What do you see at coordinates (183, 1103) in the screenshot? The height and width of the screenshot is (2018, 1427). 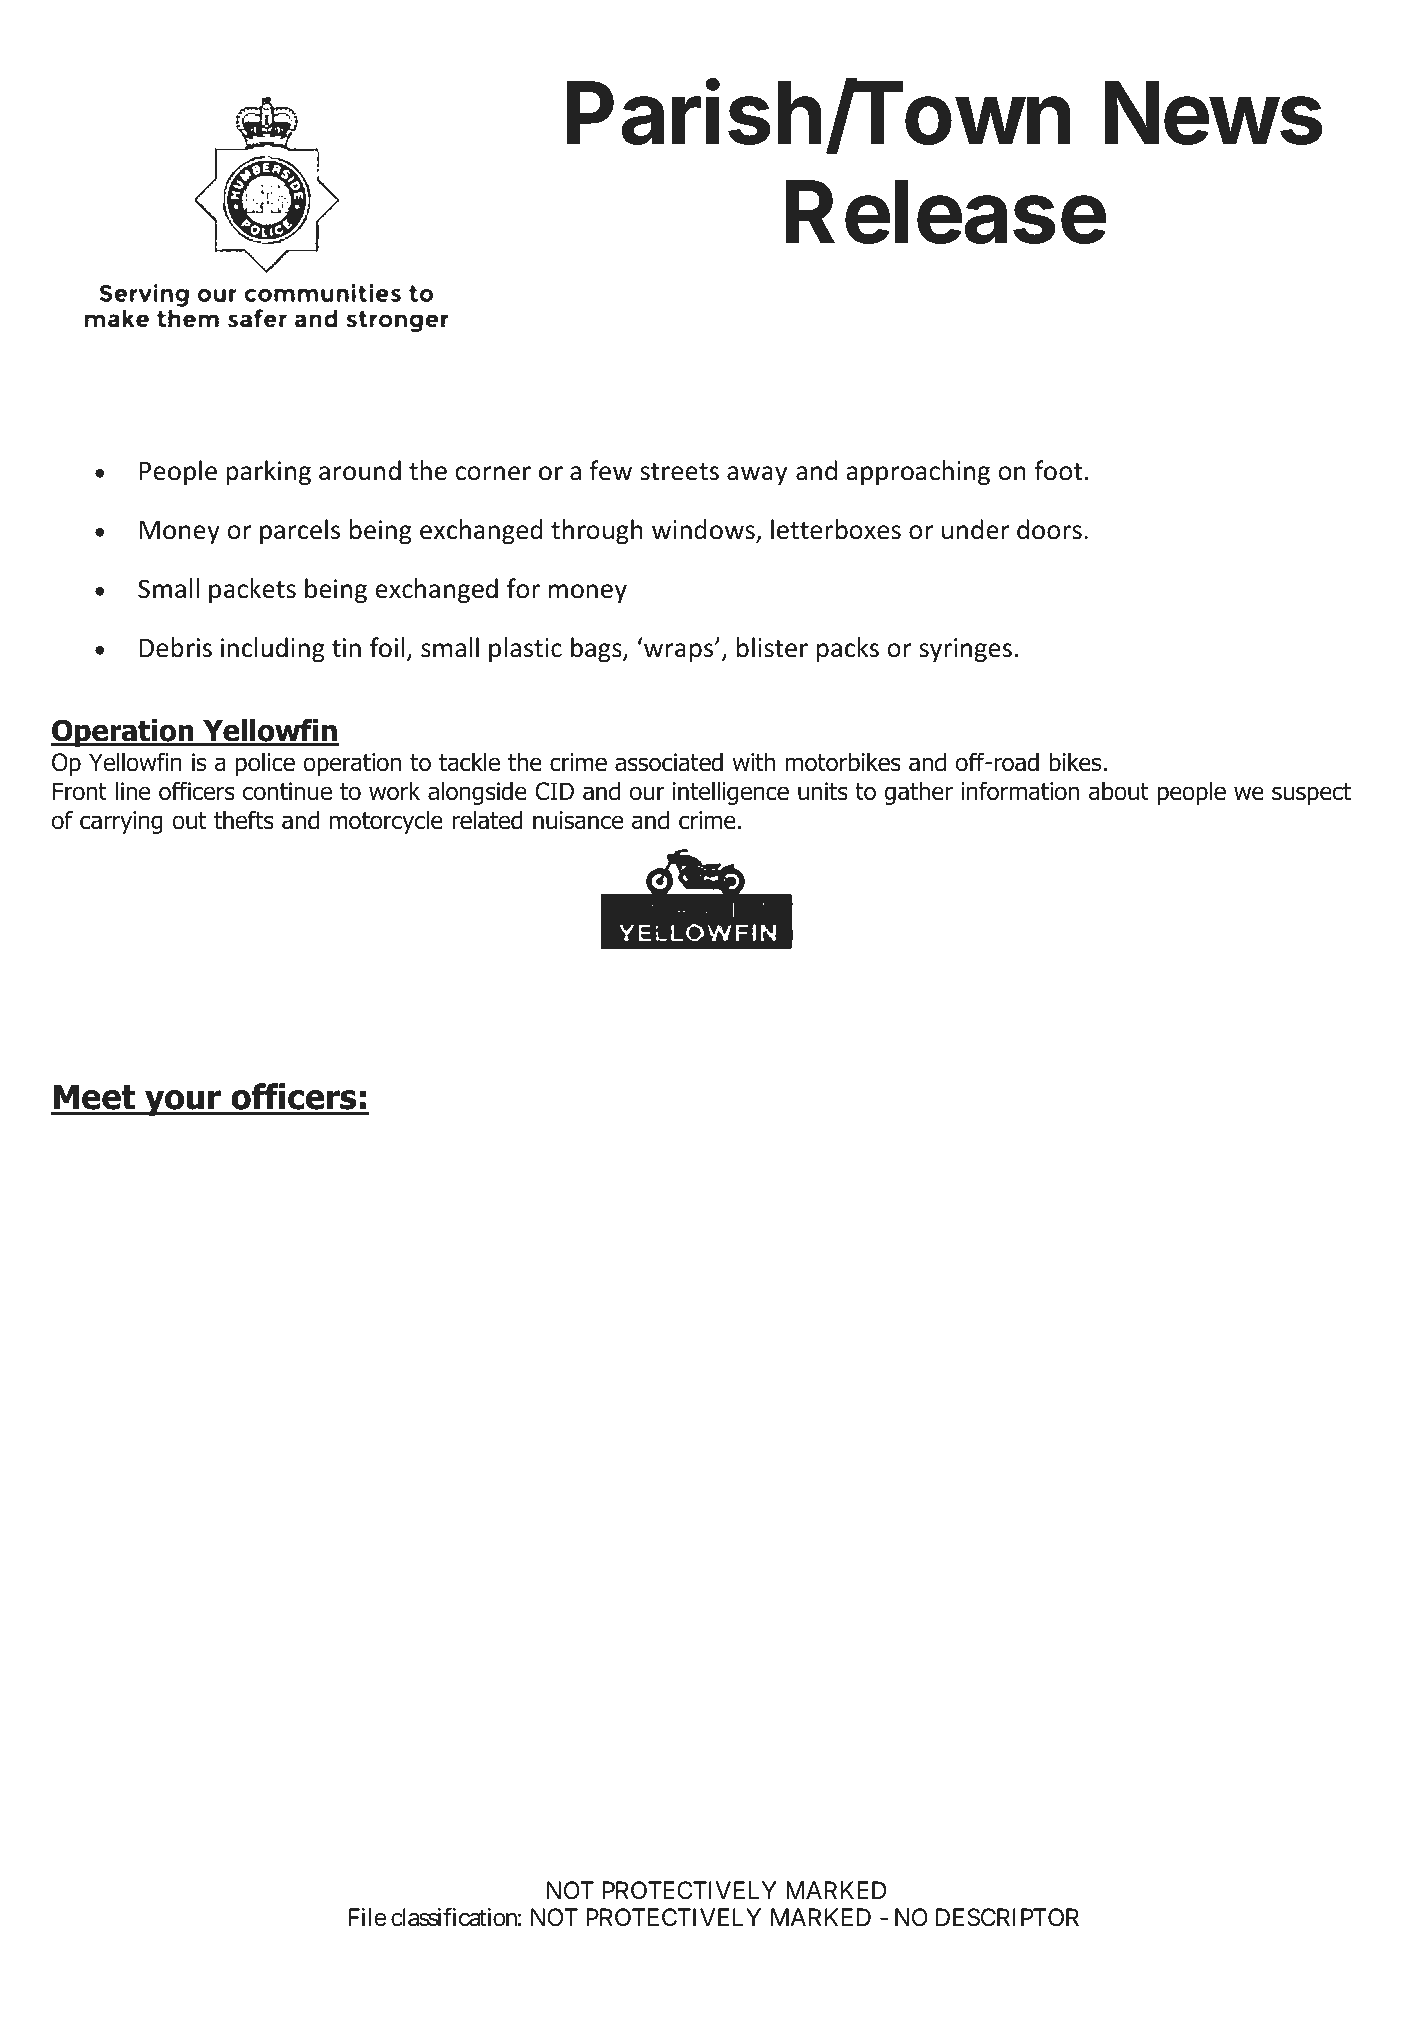 I see `your` at bounding box center [183, 1103].
